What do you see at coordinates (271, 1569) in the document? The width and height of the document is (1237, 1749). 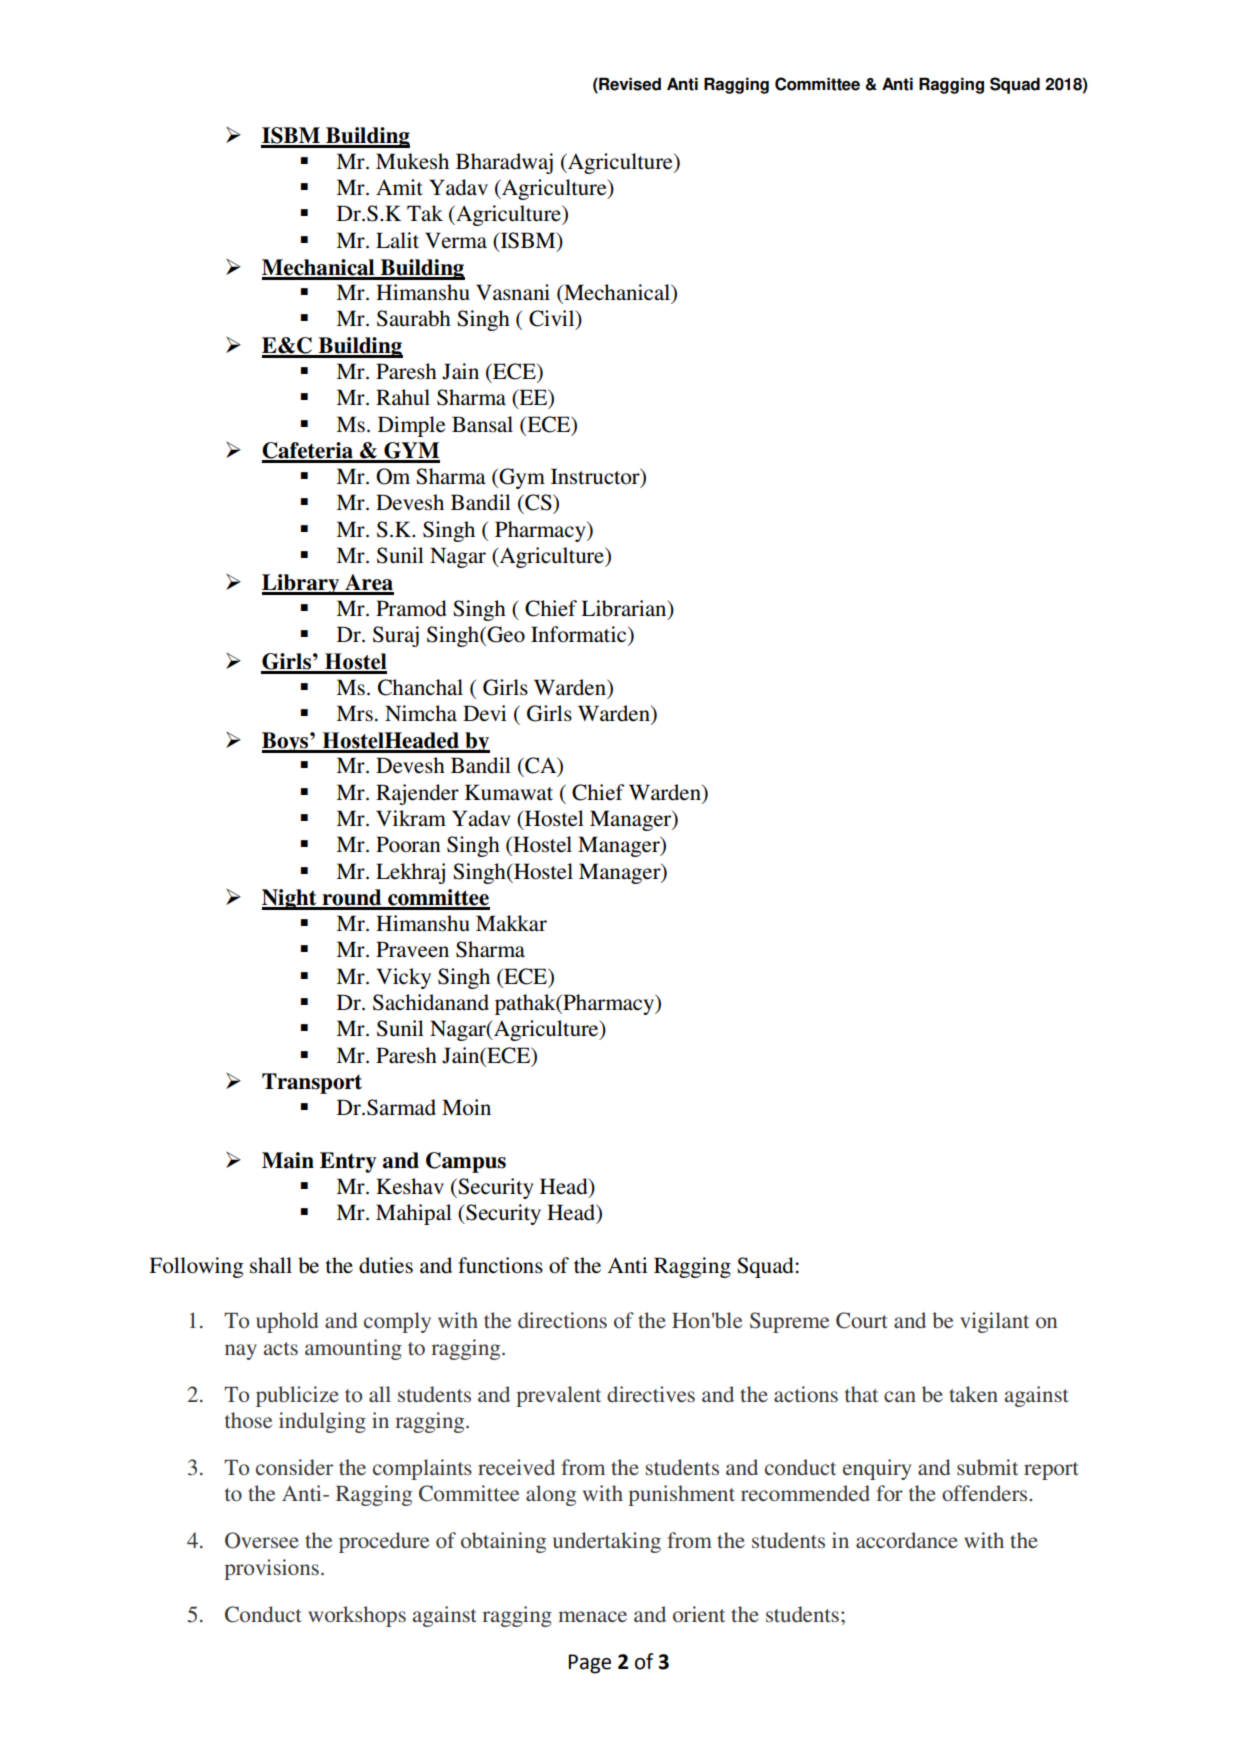 I see `provisions` at bounding box center [271, 1569].
